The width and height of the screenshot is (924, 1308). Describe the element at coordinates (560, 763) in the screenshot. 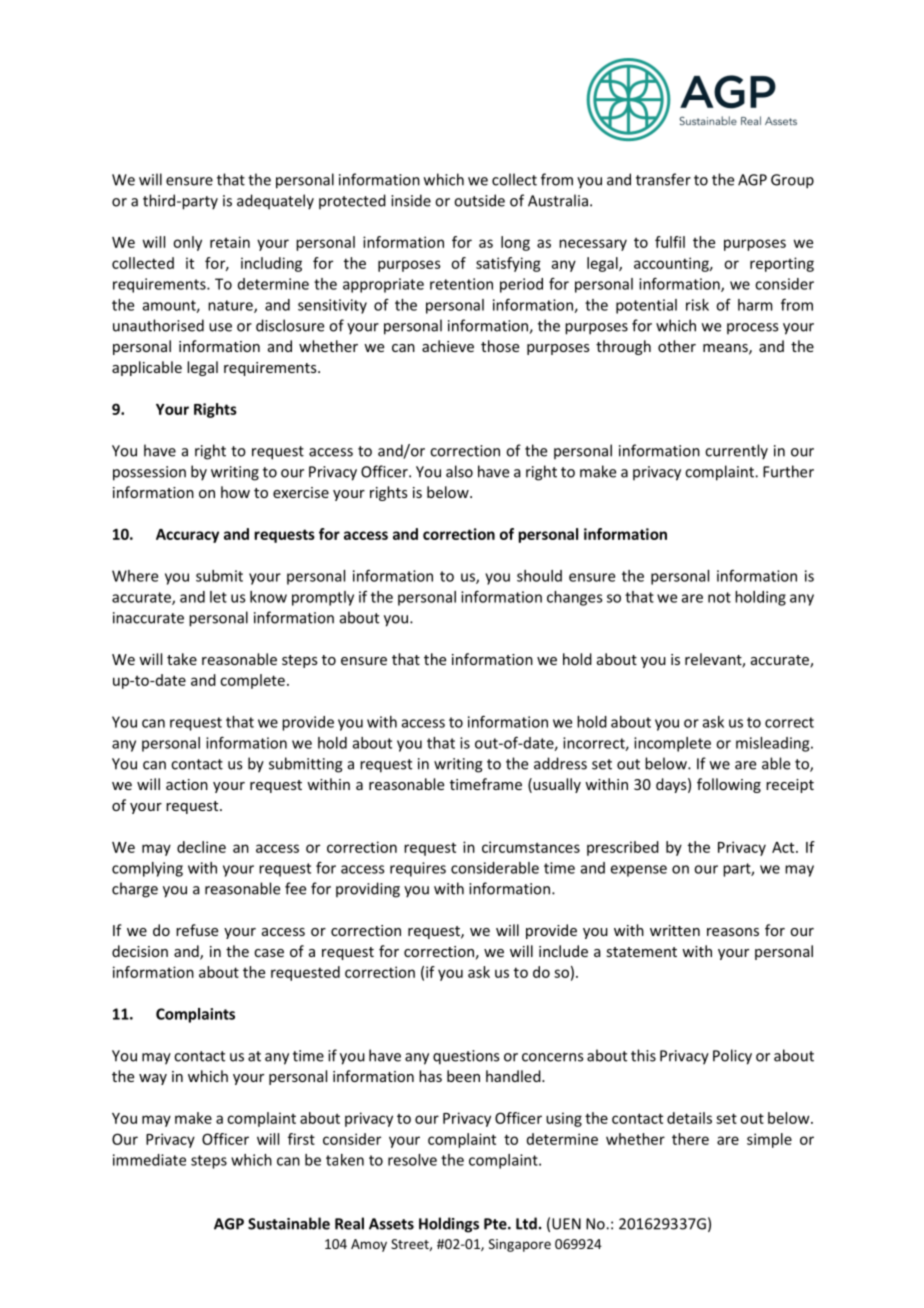

I see `address` at that location.
